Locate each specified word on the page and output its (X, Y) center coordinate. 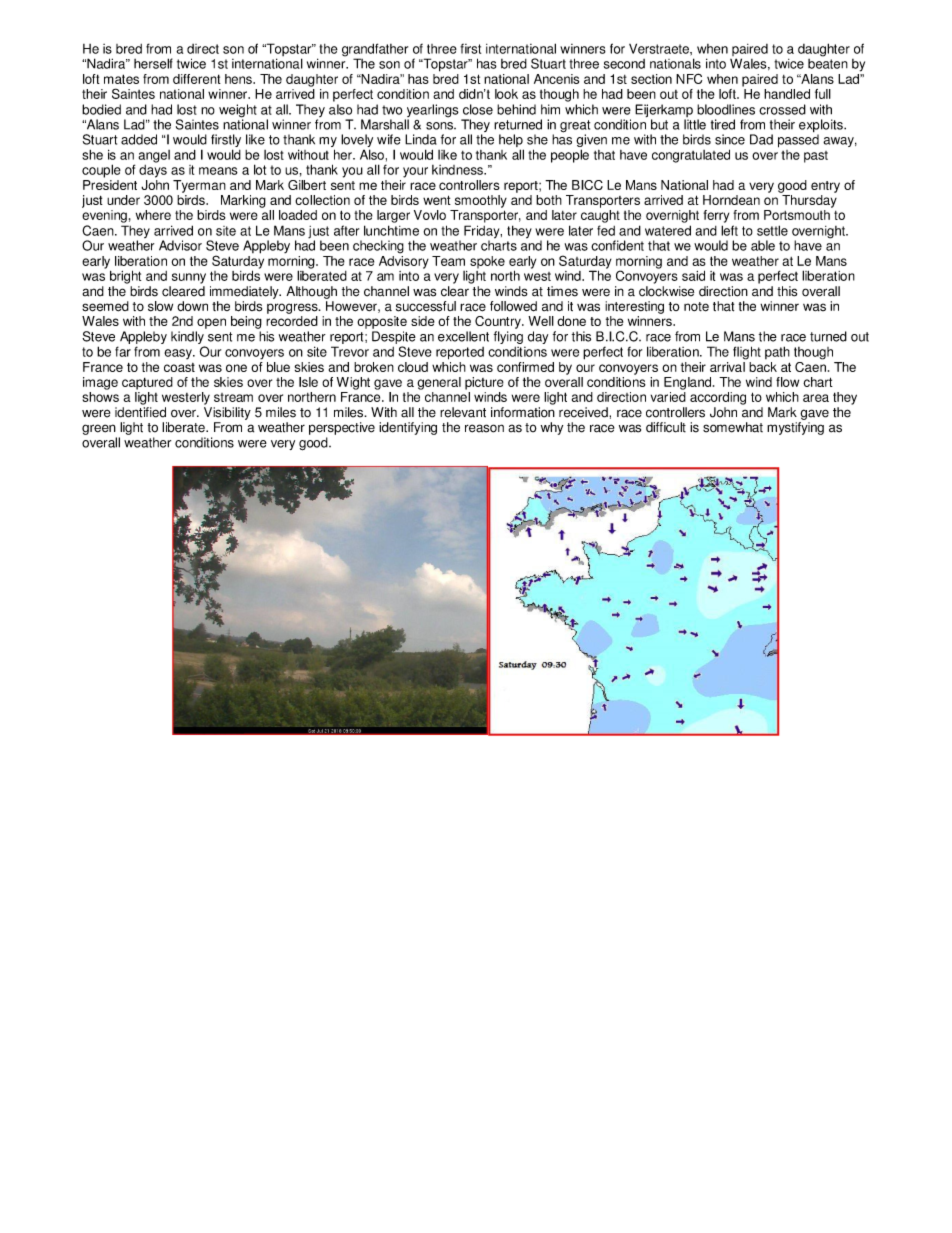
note (696, 307)
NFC (689, 78)
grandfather (375, 51)
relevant (463, 412)
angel (154, 156)
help (511, 142)
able (763, 245)
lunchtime (391, 230)
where (153, 215)
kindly (187, 337)
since (730, 139)
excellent (463, 336)
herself (153, 63)
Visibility (227, 413)
